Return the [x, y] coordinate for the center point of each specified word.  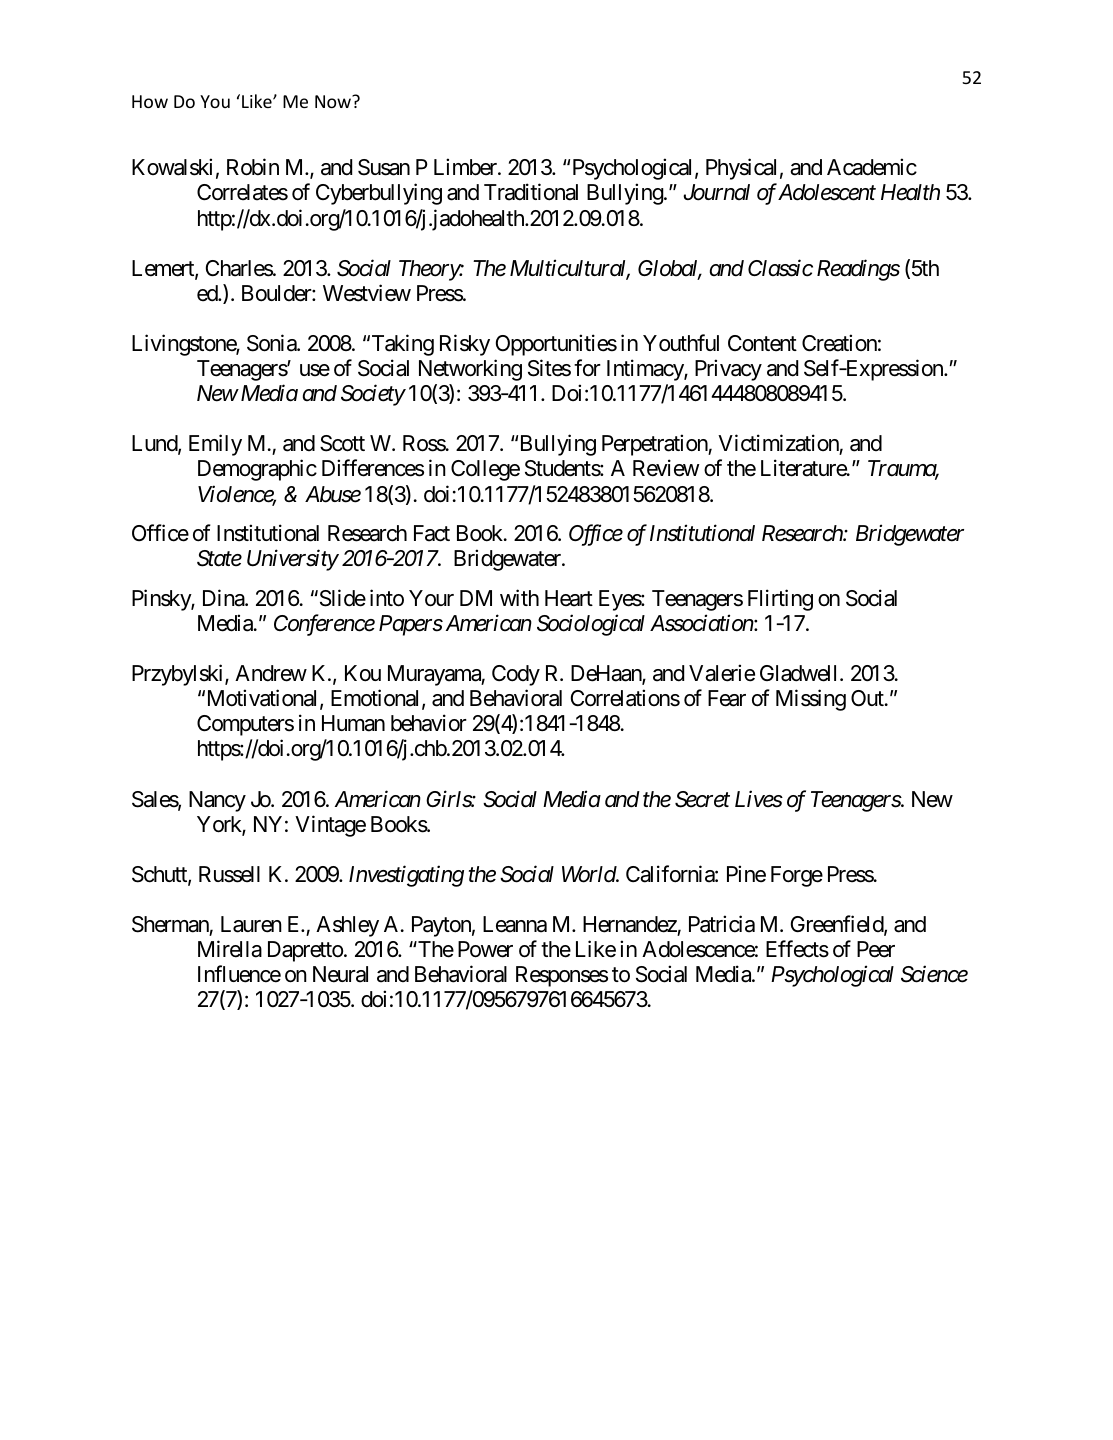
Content [762, 343]
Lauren [251, 924]
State [219, 558]
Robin [253, 167]
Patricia [722, 924]
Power [485, 949]
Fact [432, 533]
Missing [811, 700]
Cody [516, 675]
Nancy [217, 801]
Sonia [272, 343]
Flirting [780, 600]
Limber [466, 167]
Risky [465, 345]
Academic [872, 167]
